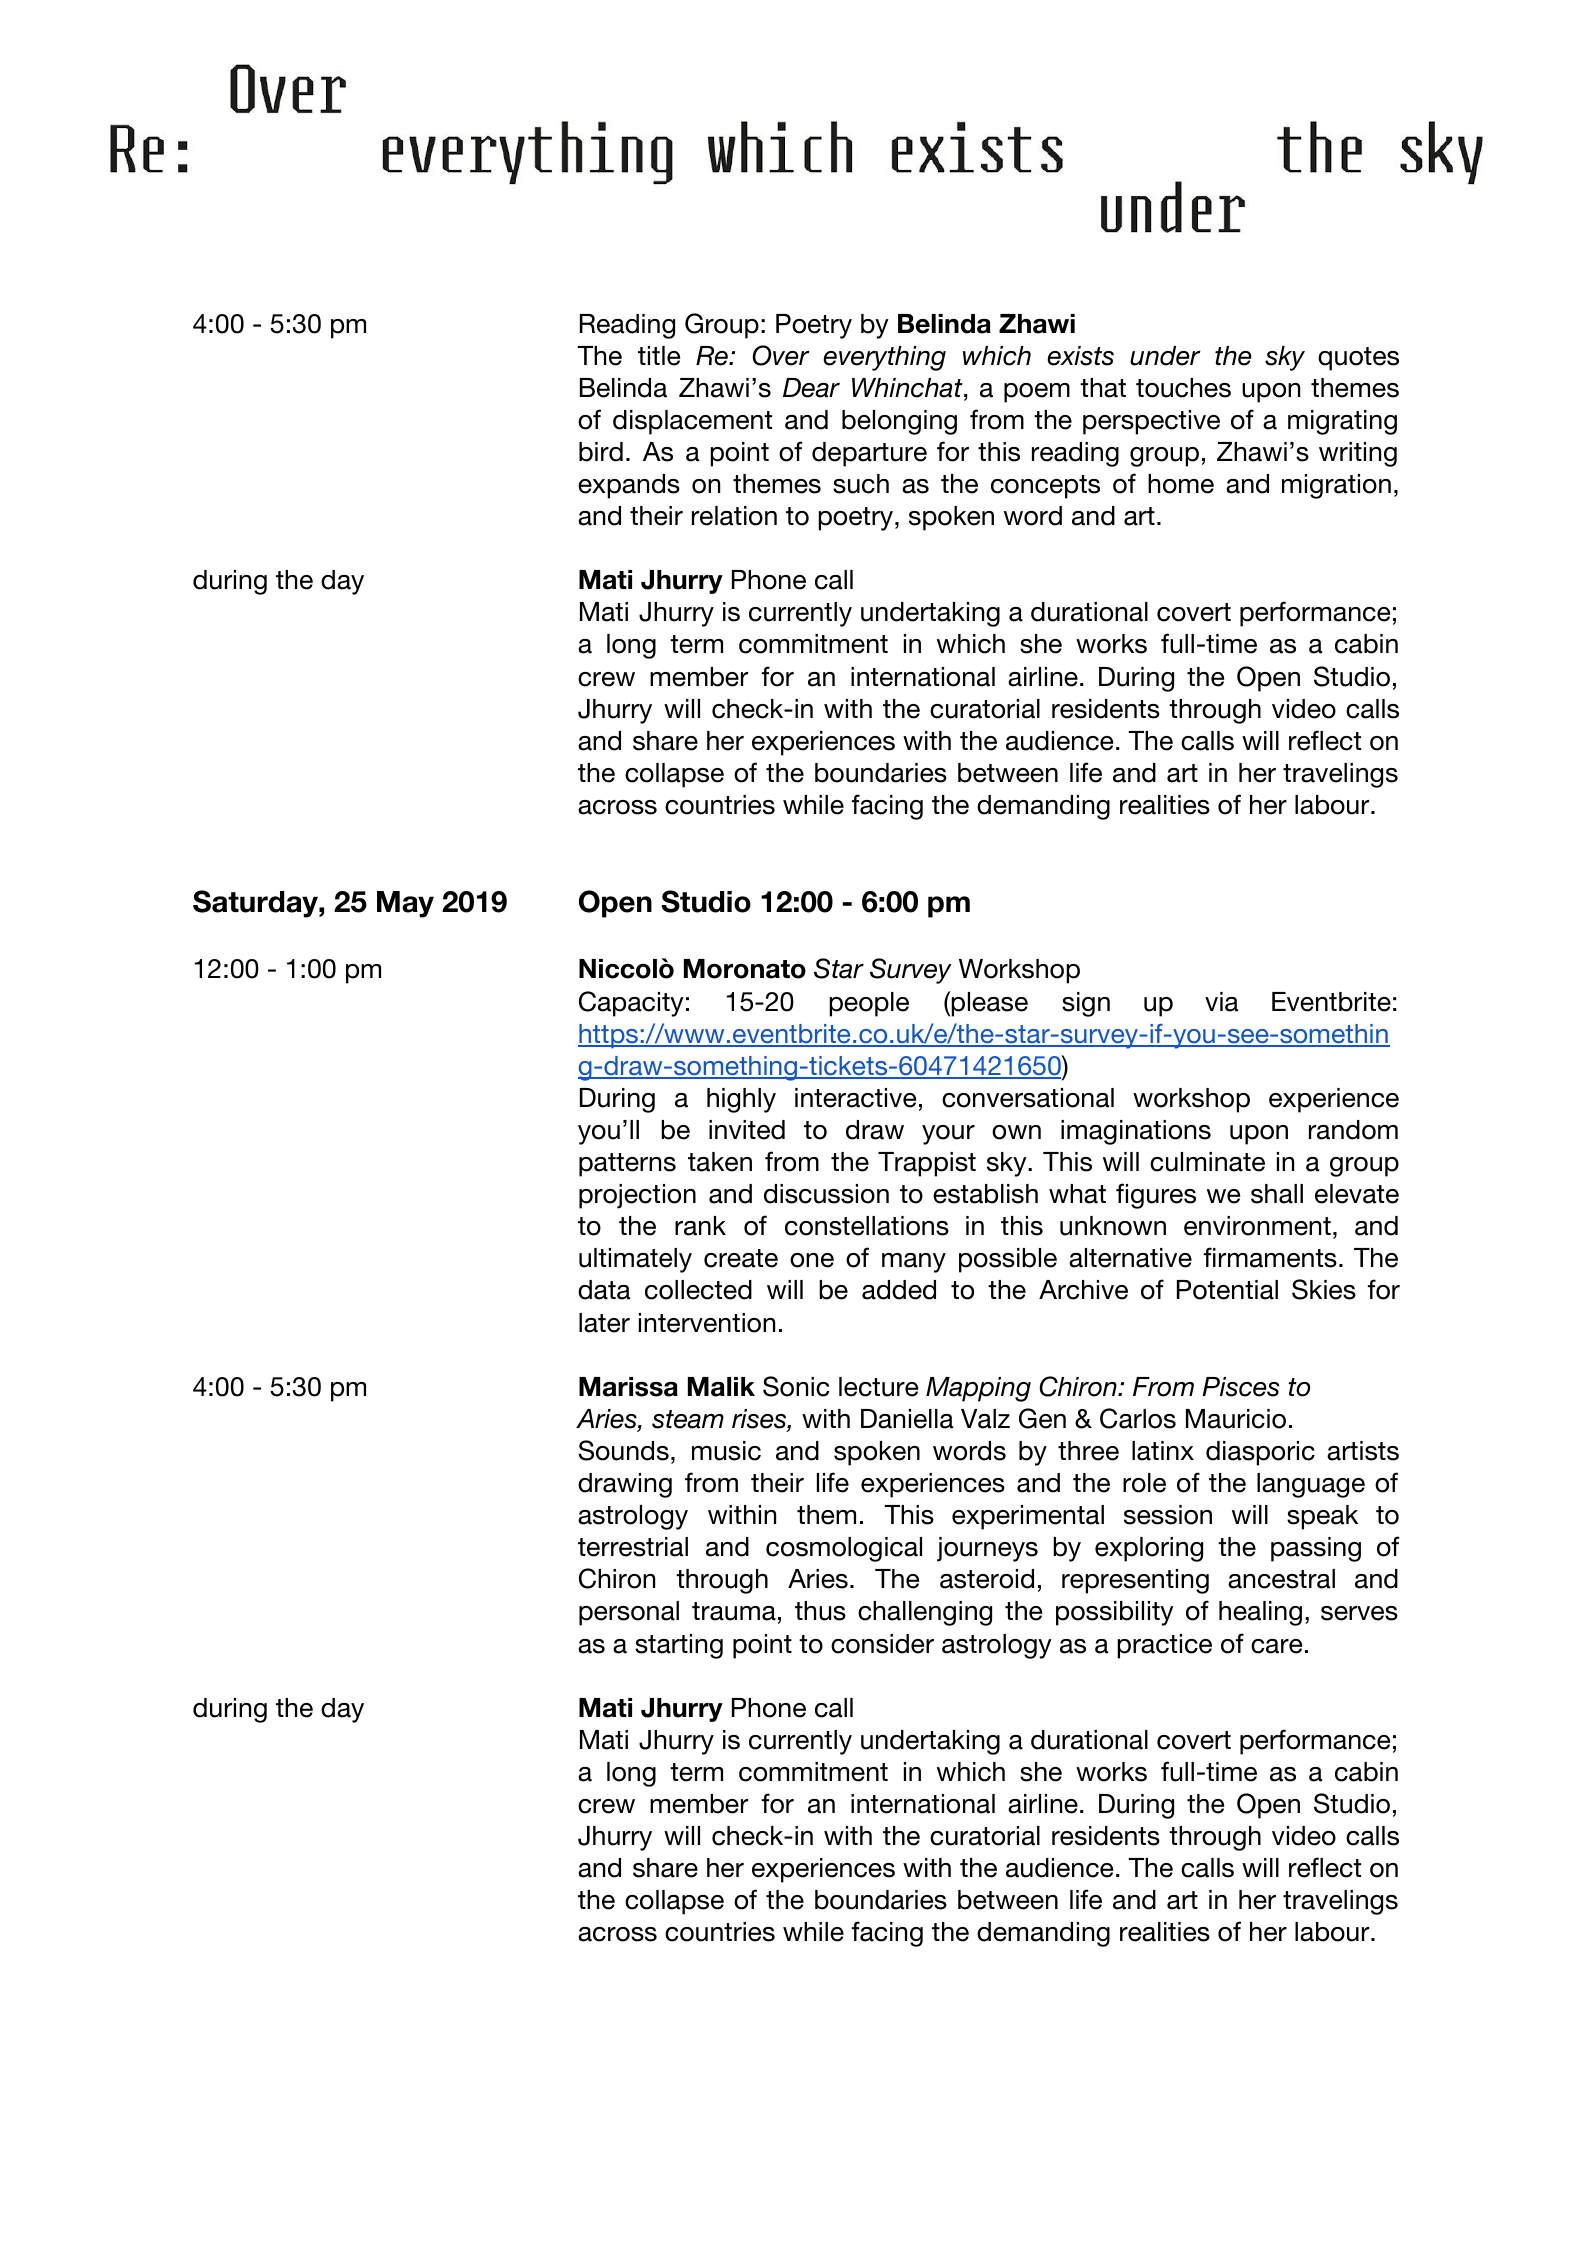 The height and width of the page is (2253, 1593). What do you see at coordinates (601, 452) in the page?
I see `bird` at bounding box center [601, 452].
